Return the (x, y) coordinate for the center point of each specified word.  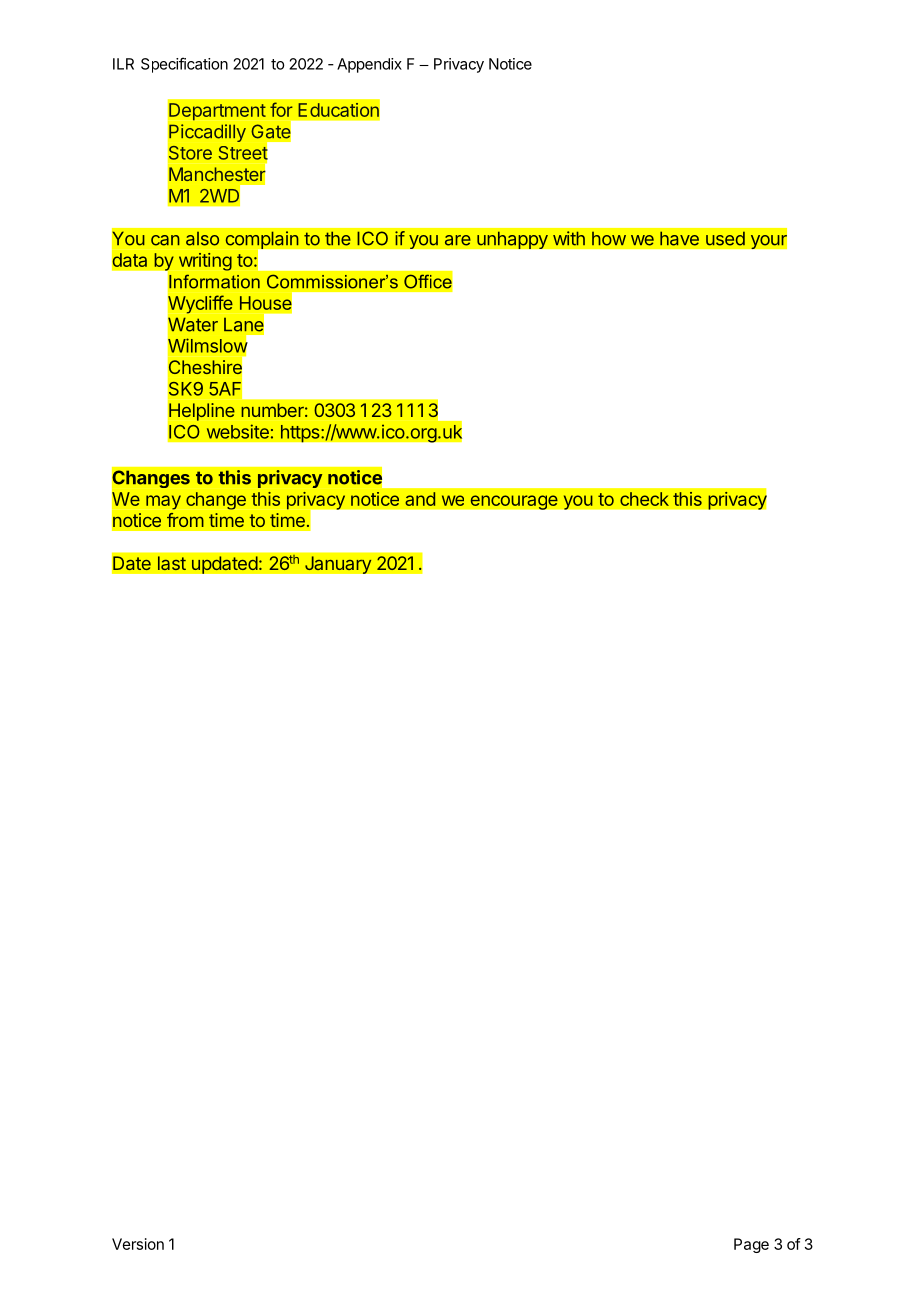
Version (138, 1244)
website (238, 431)
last (172, 563)
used (725, 238)
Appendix (369, 65)
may (163, 502)
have (679, 238)
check (644, 499)
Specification (184, 65)
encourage (514, 502)
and (420, 499)
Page (751, 1245)
